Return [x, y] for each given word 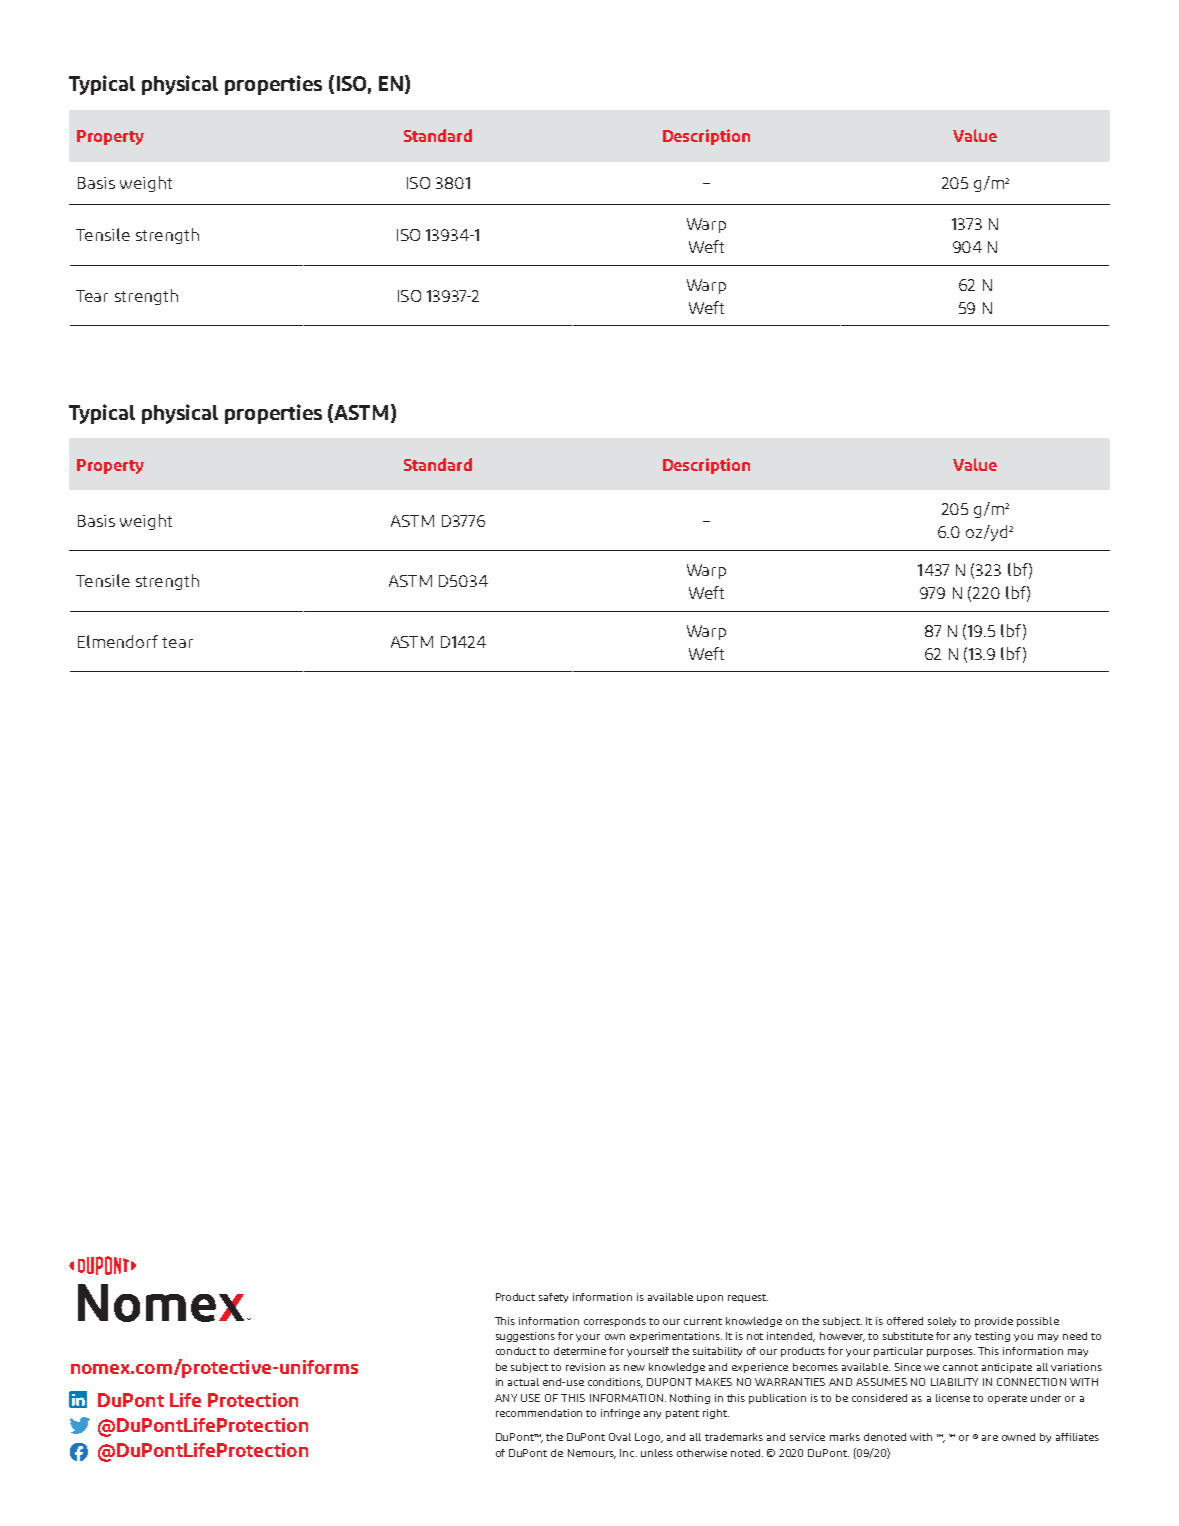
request [748, 1298]
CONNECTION [1031, 1382]
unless [657, 1453]
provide [994, 1322]
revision [585, 1367]
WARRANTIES [790, 1382]
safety [553, 1298]
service [807, 1437]
